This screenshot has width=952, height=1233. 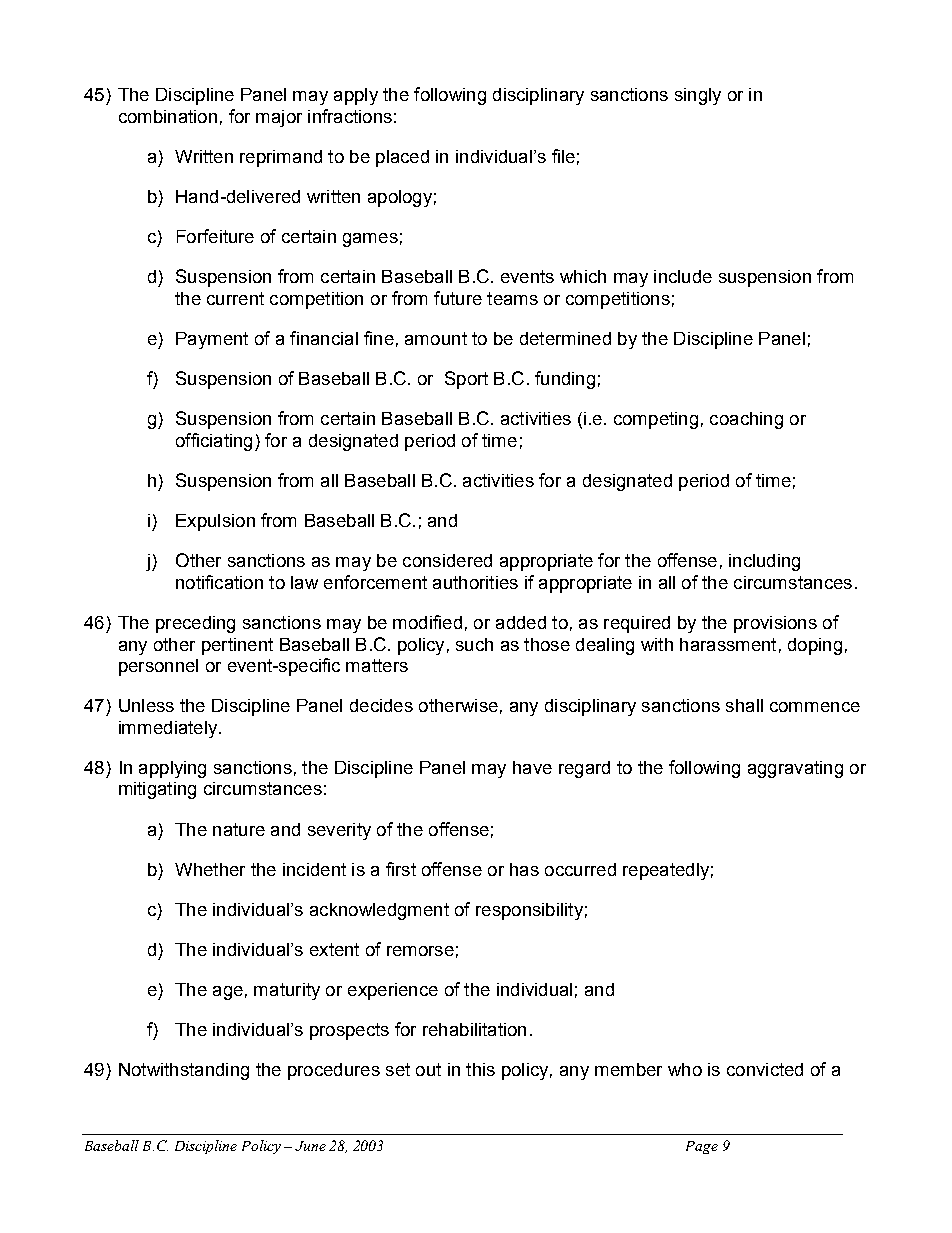 I want to click on coaching, so click(x=746, y=420).
